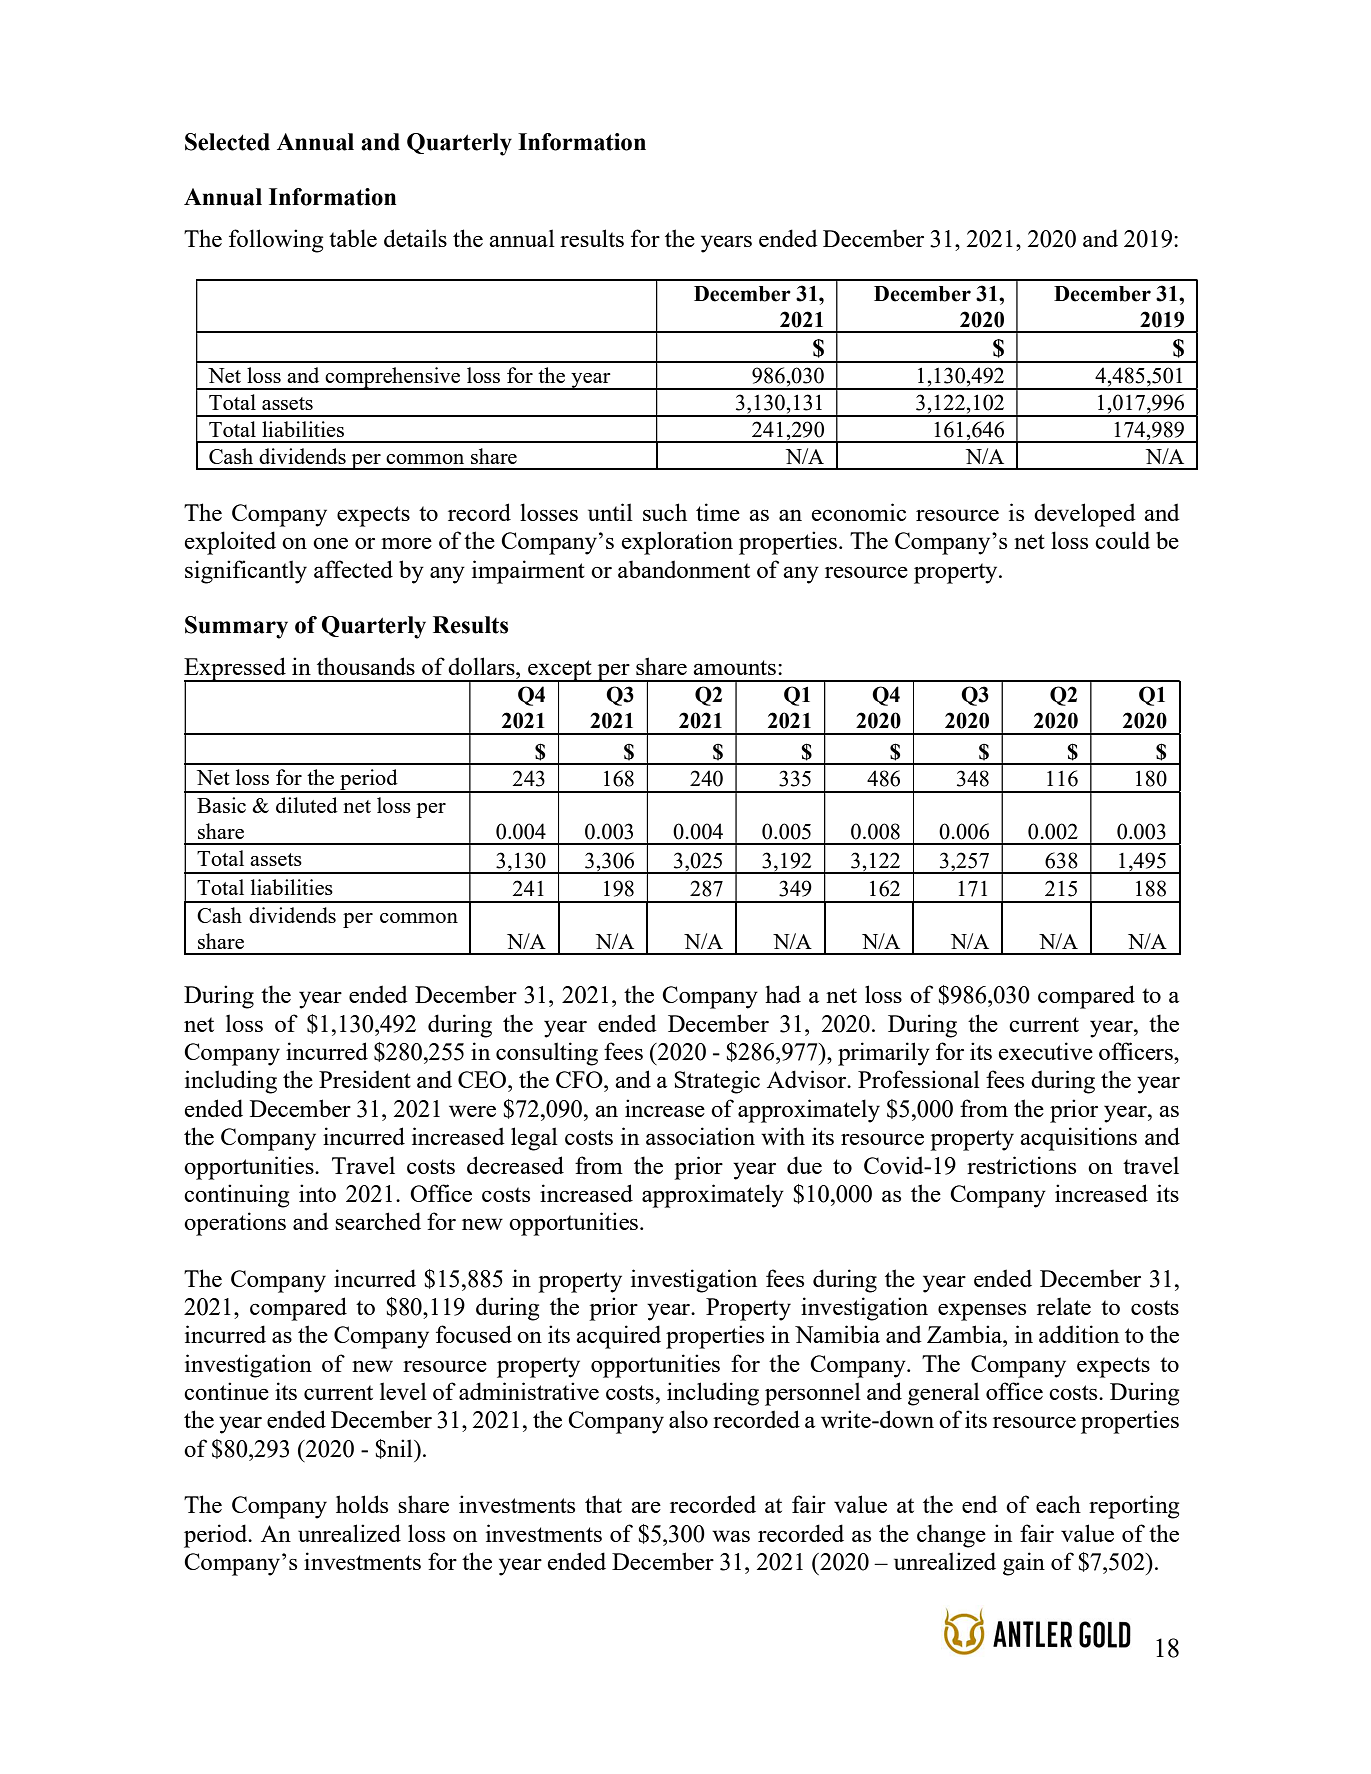 Image resolution: width=1371 pixels, height=1774 pixels. Describe the element at coordinates (731, 1536) in the screenshot. I see `was` at that location.
